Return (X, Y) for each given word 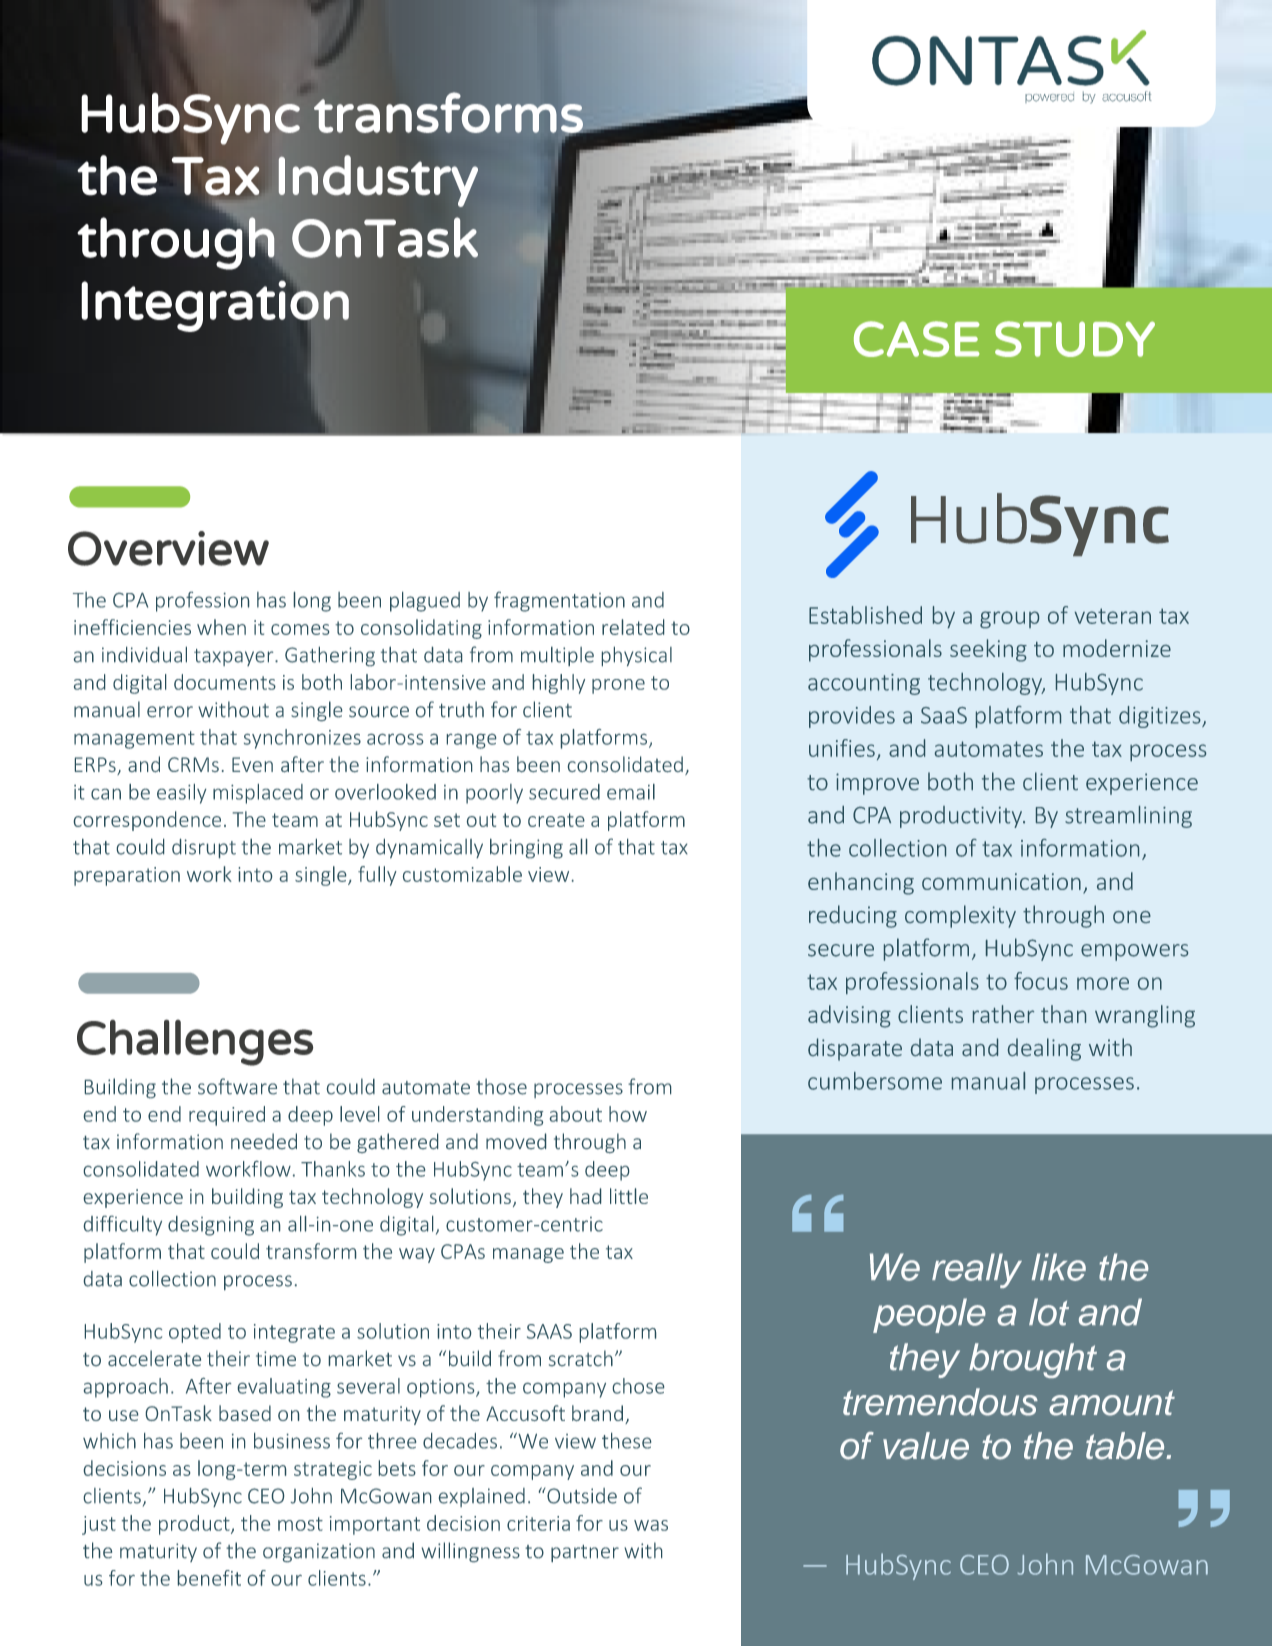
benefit (209, 1578)
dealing (1044, 1049)
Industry (378, 181)
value (926, 1446)
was (651, 1525)
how (628, 1114)
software (237, 1086)
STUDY (1075, 339)
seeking (988, 650)
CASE (917, 339)
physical (637, 656)
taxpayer (235, 657)
